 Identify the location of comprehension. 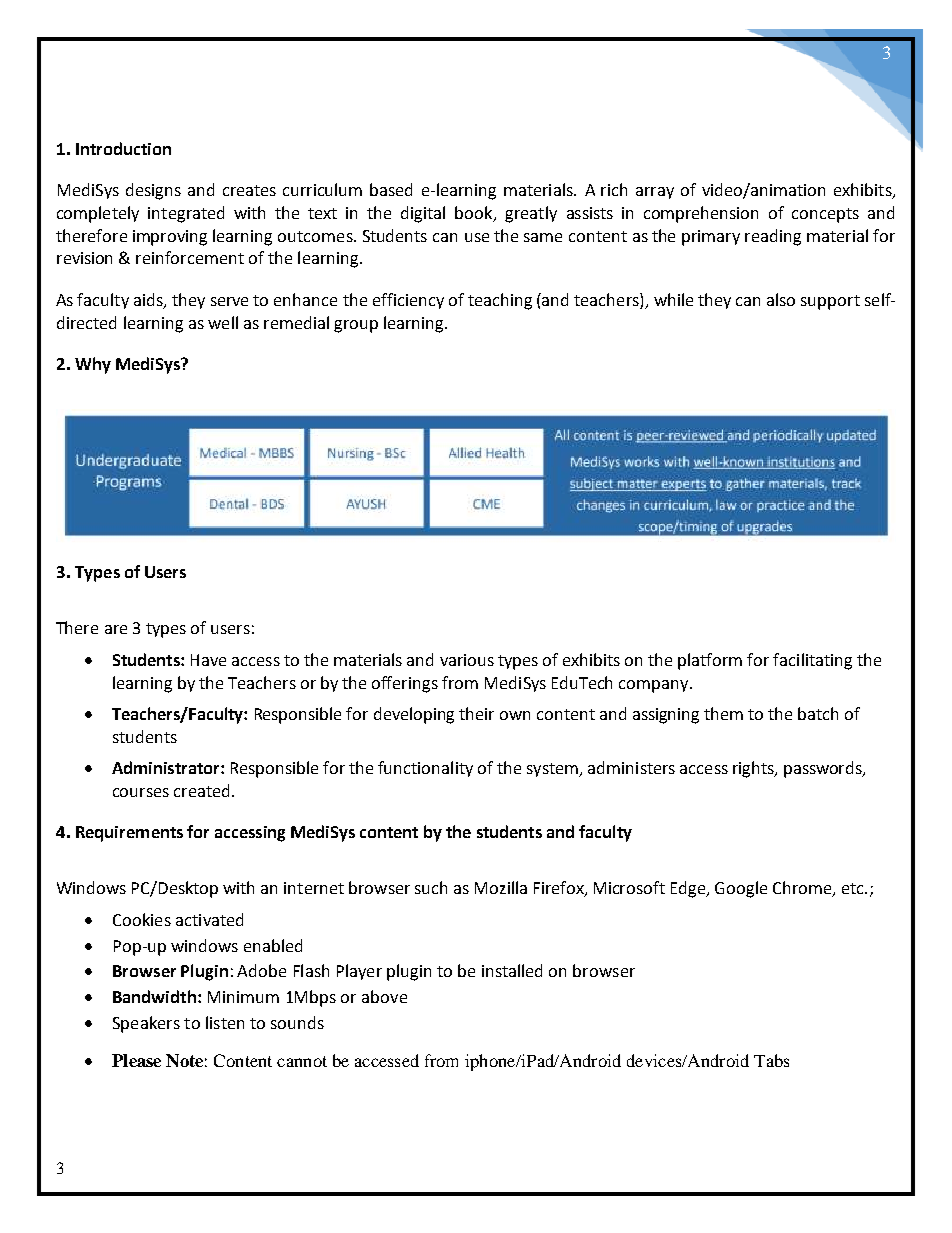
(701, 214).
